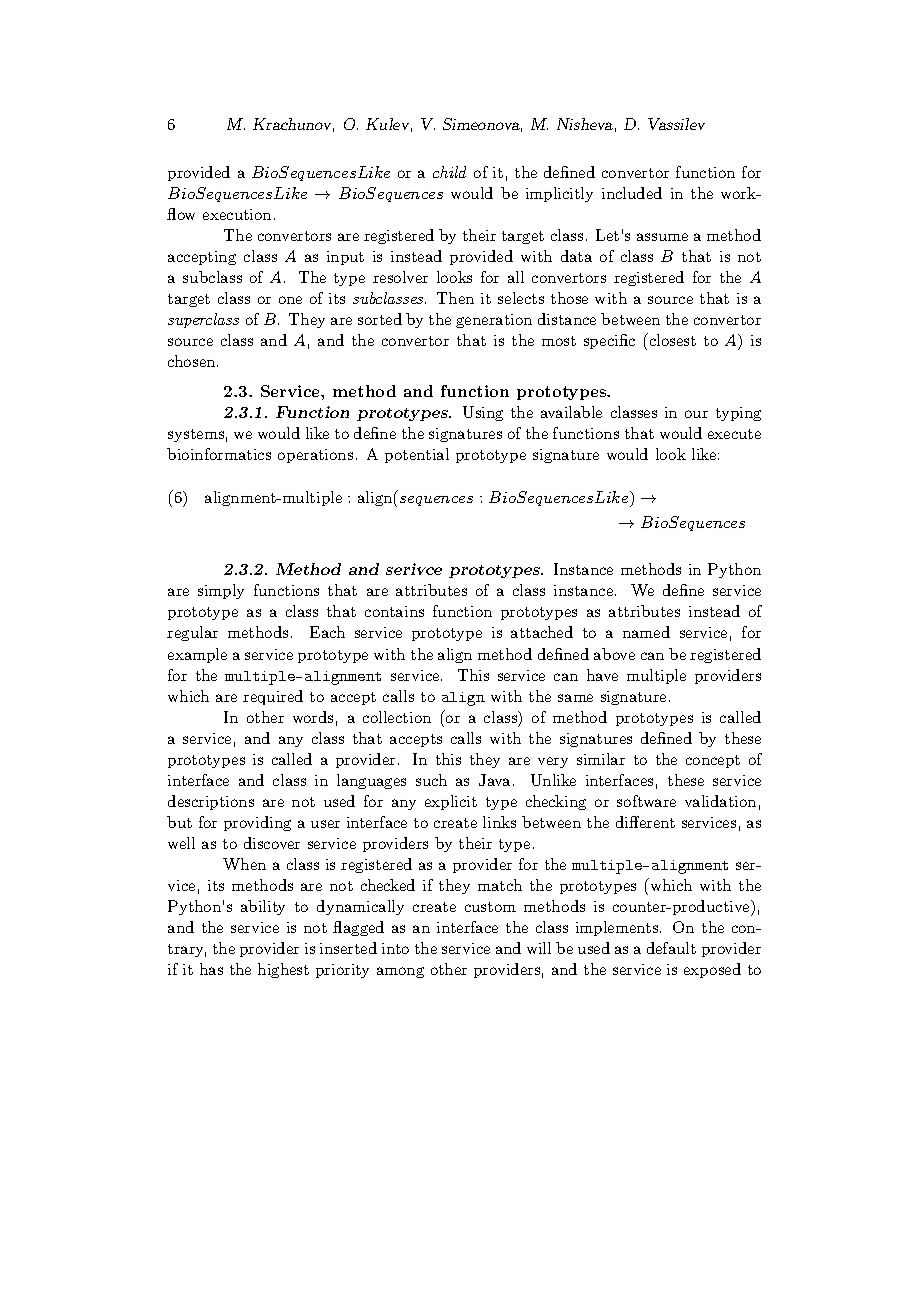  I want to click on required, so click(273, 697).
